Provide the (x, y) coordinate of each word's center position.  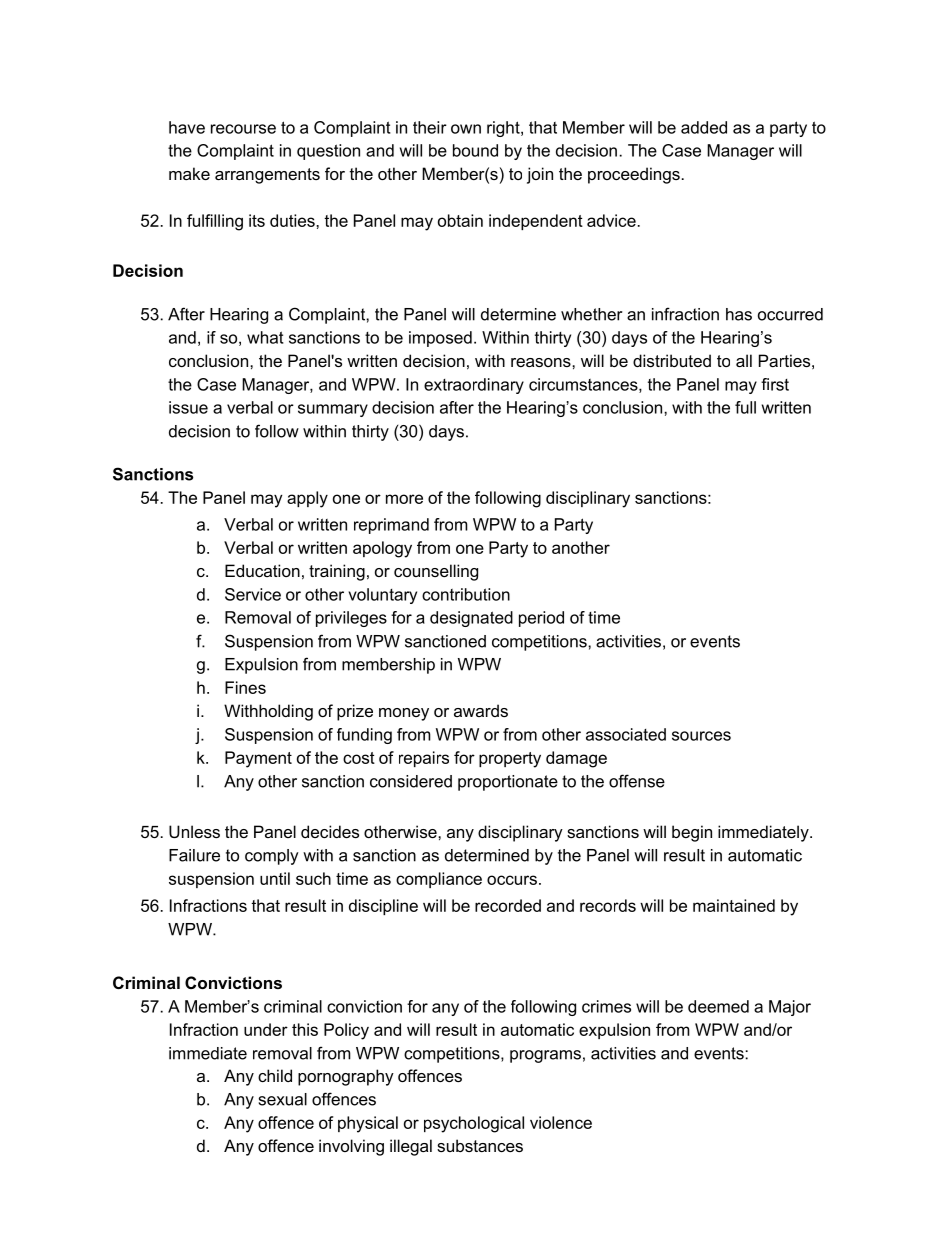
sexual (283, 1099)
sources (701, 736)
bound (475, 150)
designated (471, 619)
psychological (474, 1124)
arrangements (267, 176)
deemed (718, 1006)
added (704, 127)
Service (253, 594)
